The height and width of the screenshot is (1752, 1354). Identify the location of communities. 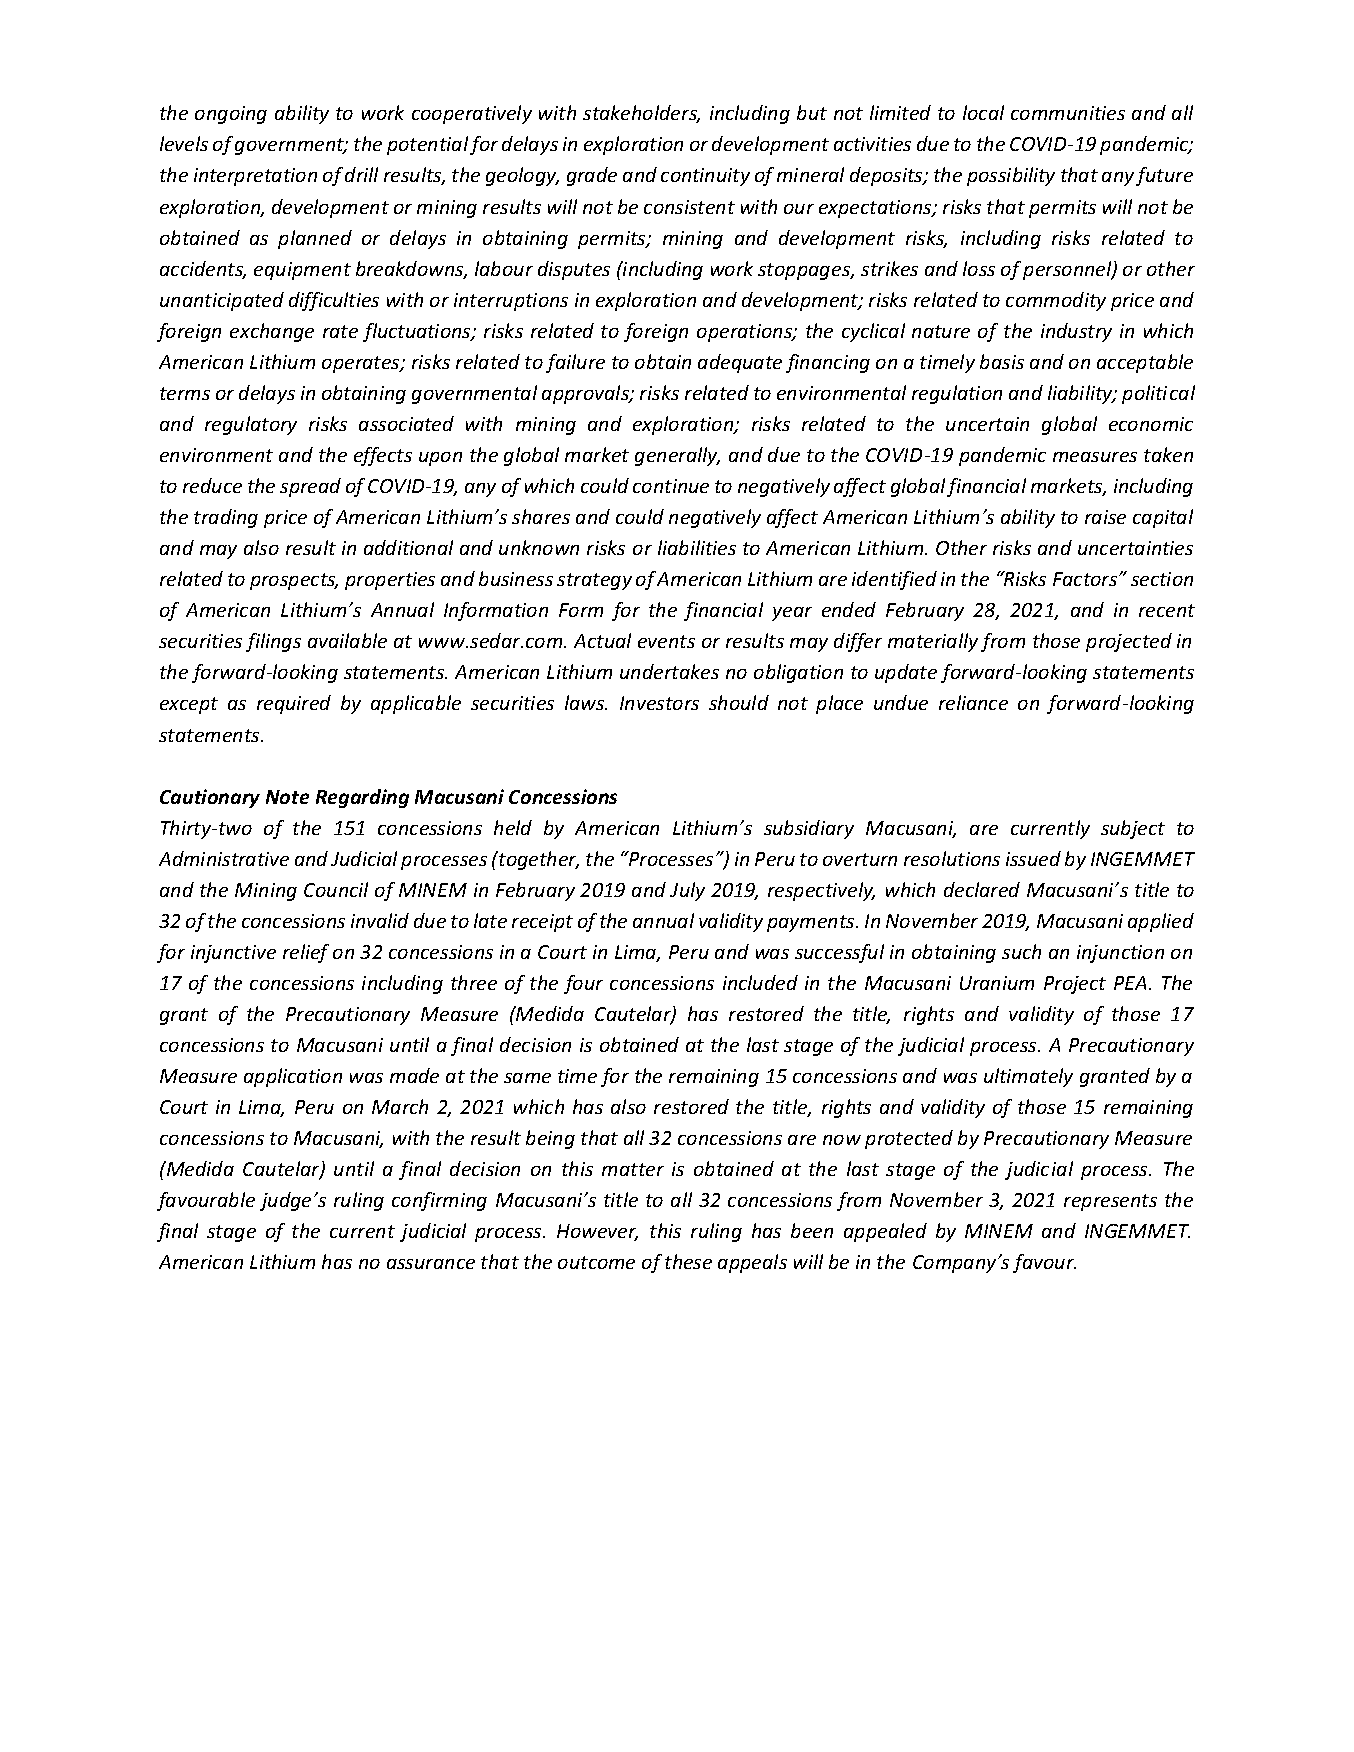
(1068, 113).
